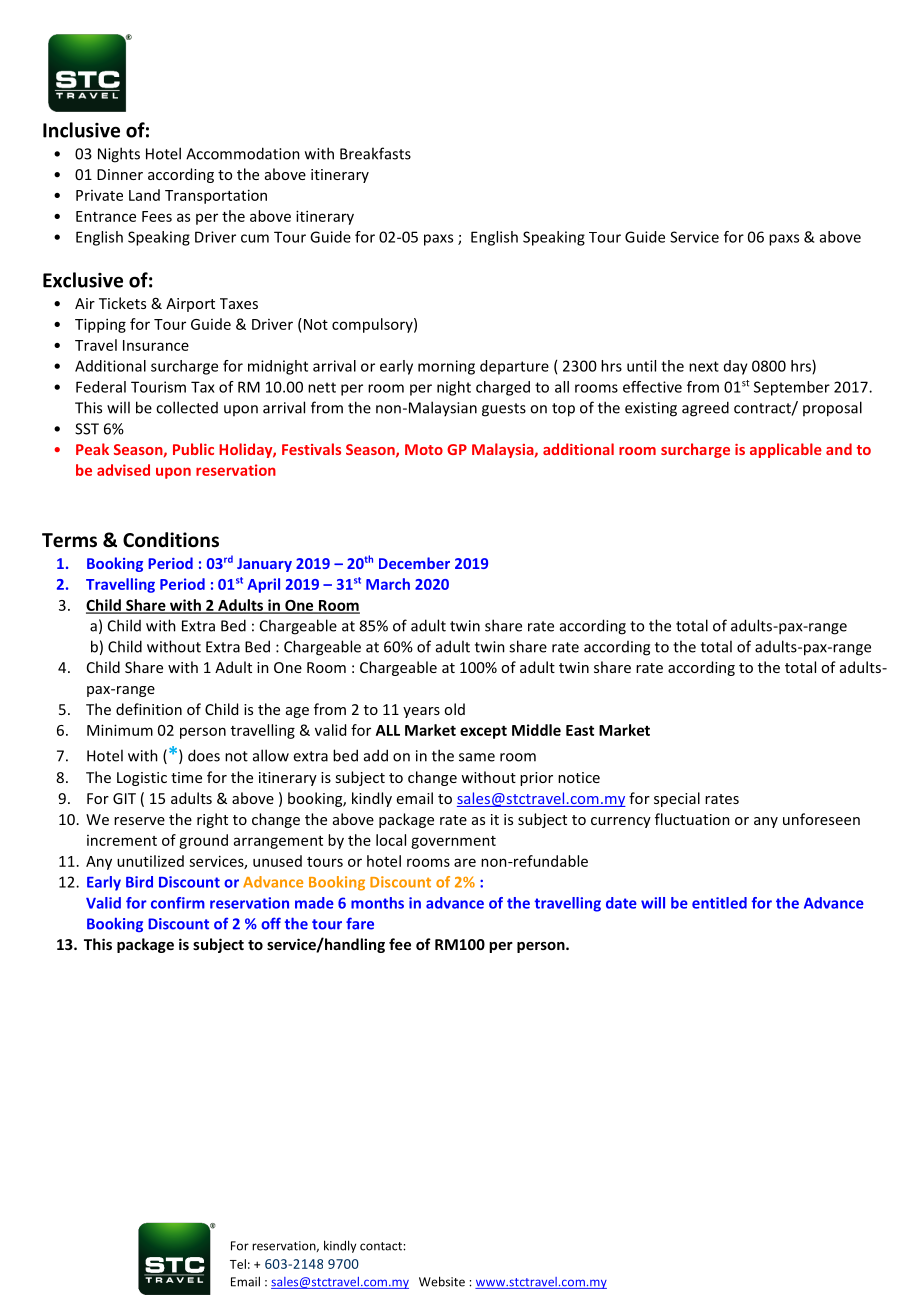 Image resolution: width=924 pixels, height=1308 pixels. What do you see at coordinates (704, 366) in the document?
I see `next` at bounding box center [704, 366].
